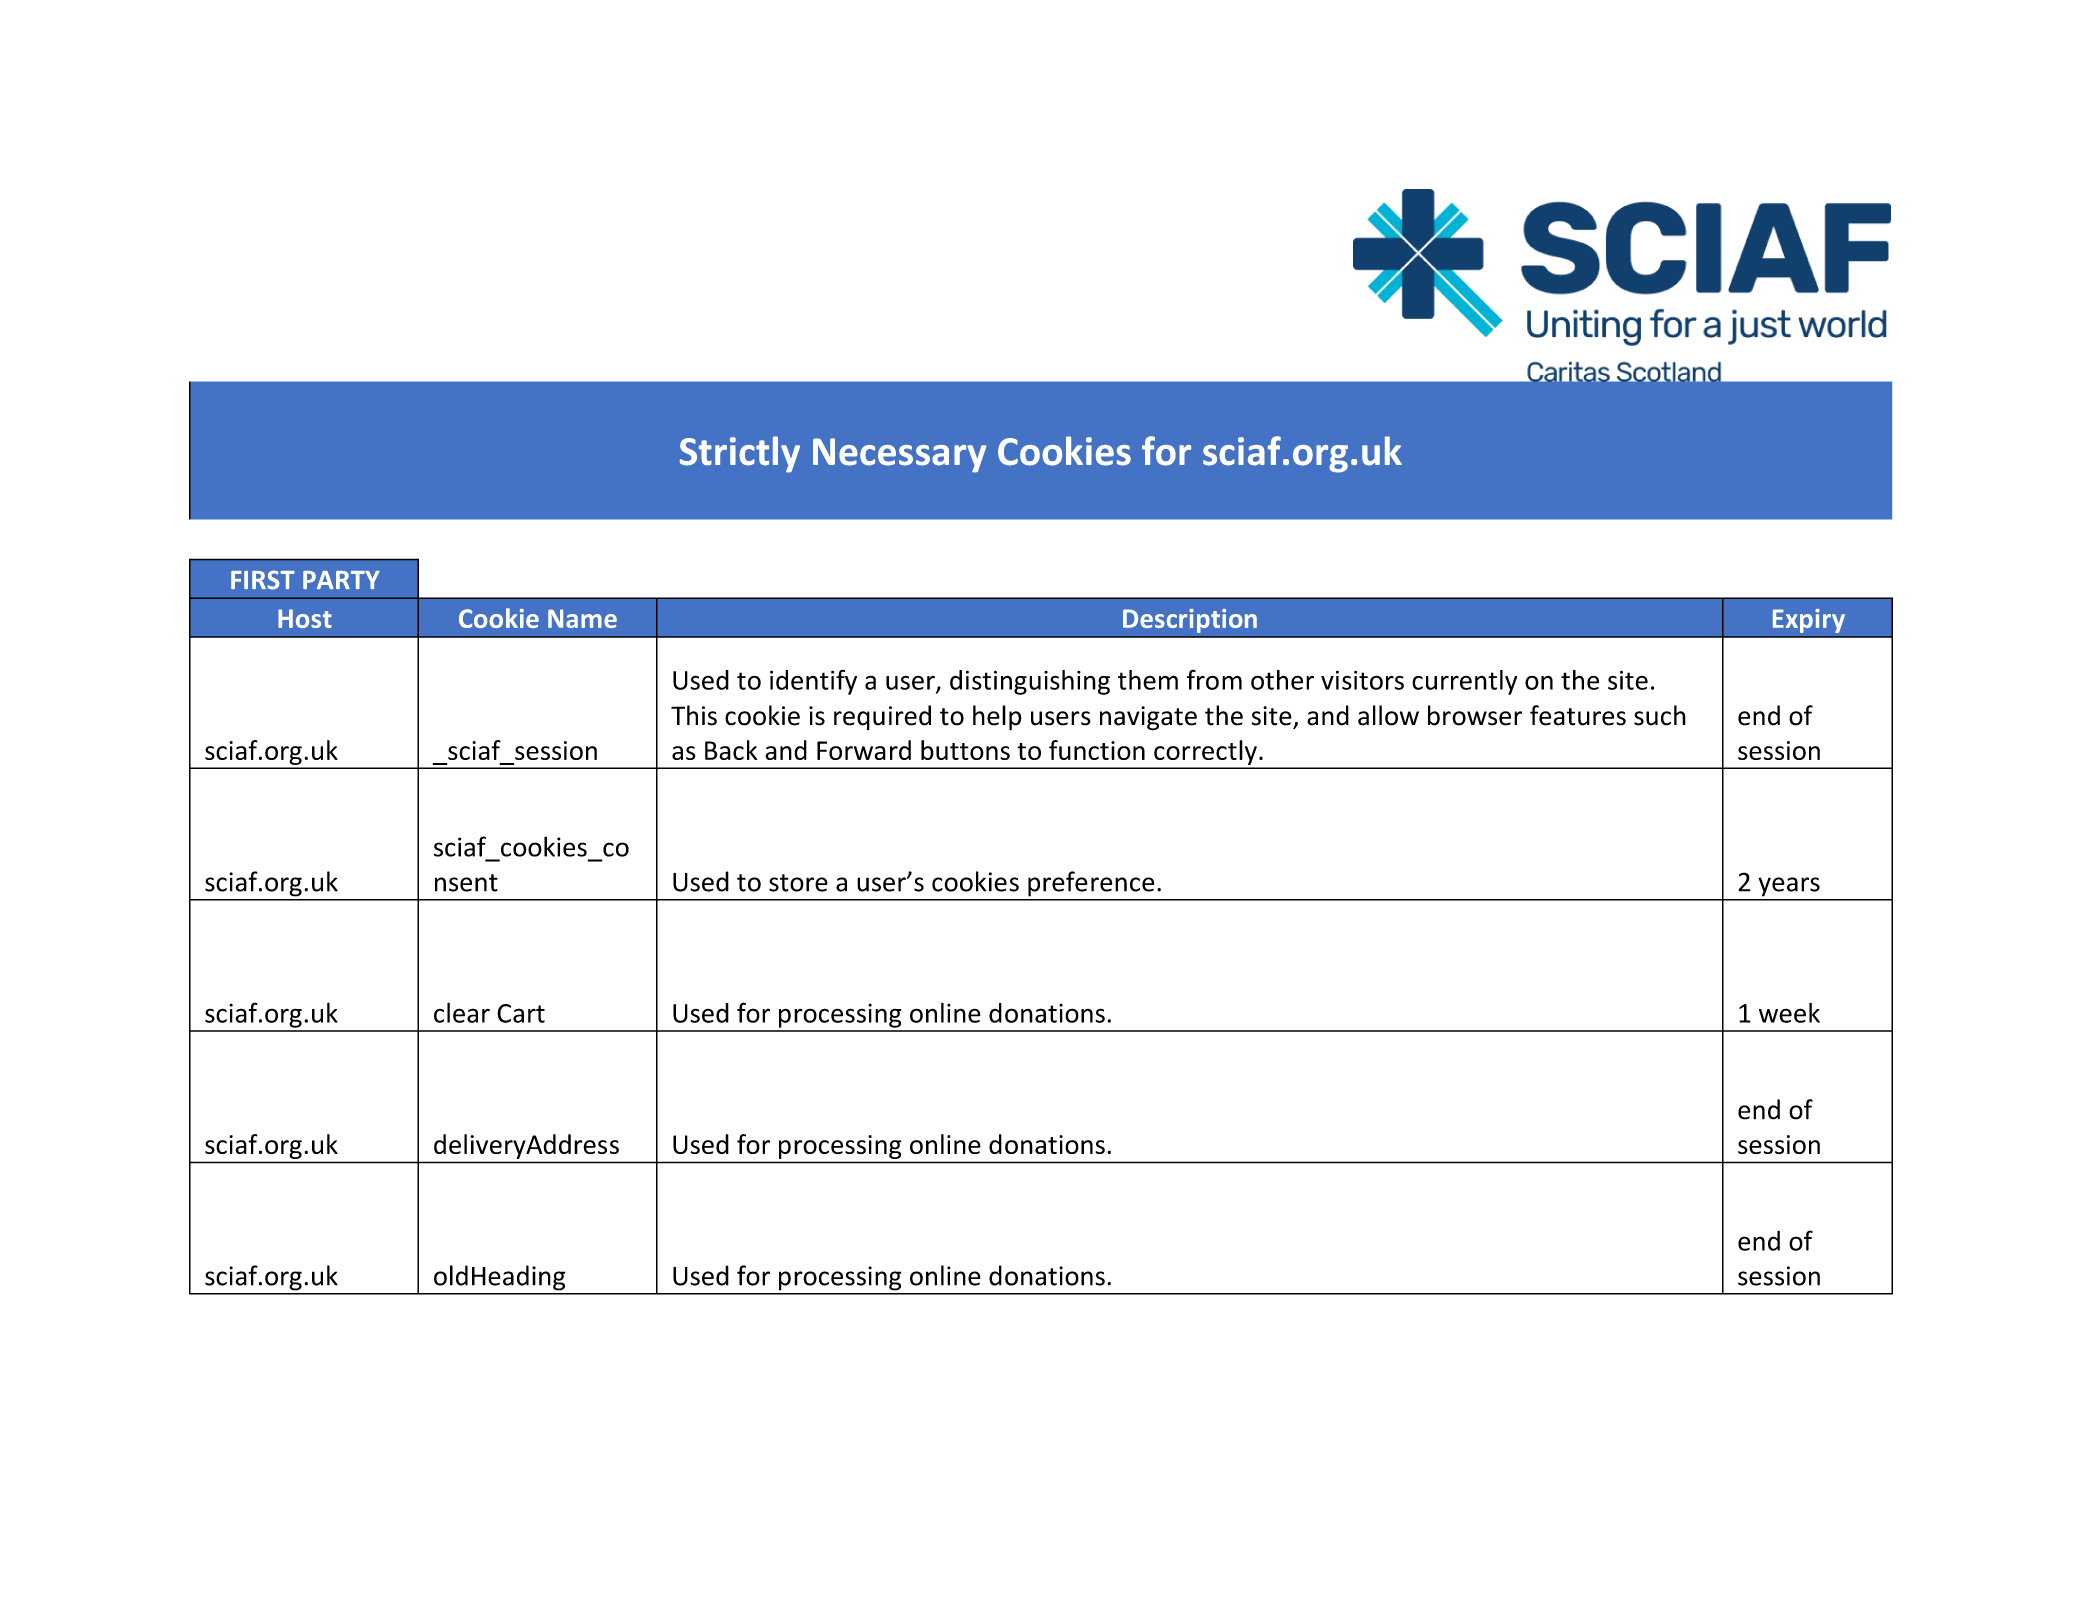 Image resolution: width=2080 pixels, height=1607 pixels. What do you see at coordinates (694, 715) in the page?
I see `This` at bounding box center [694, 715].
